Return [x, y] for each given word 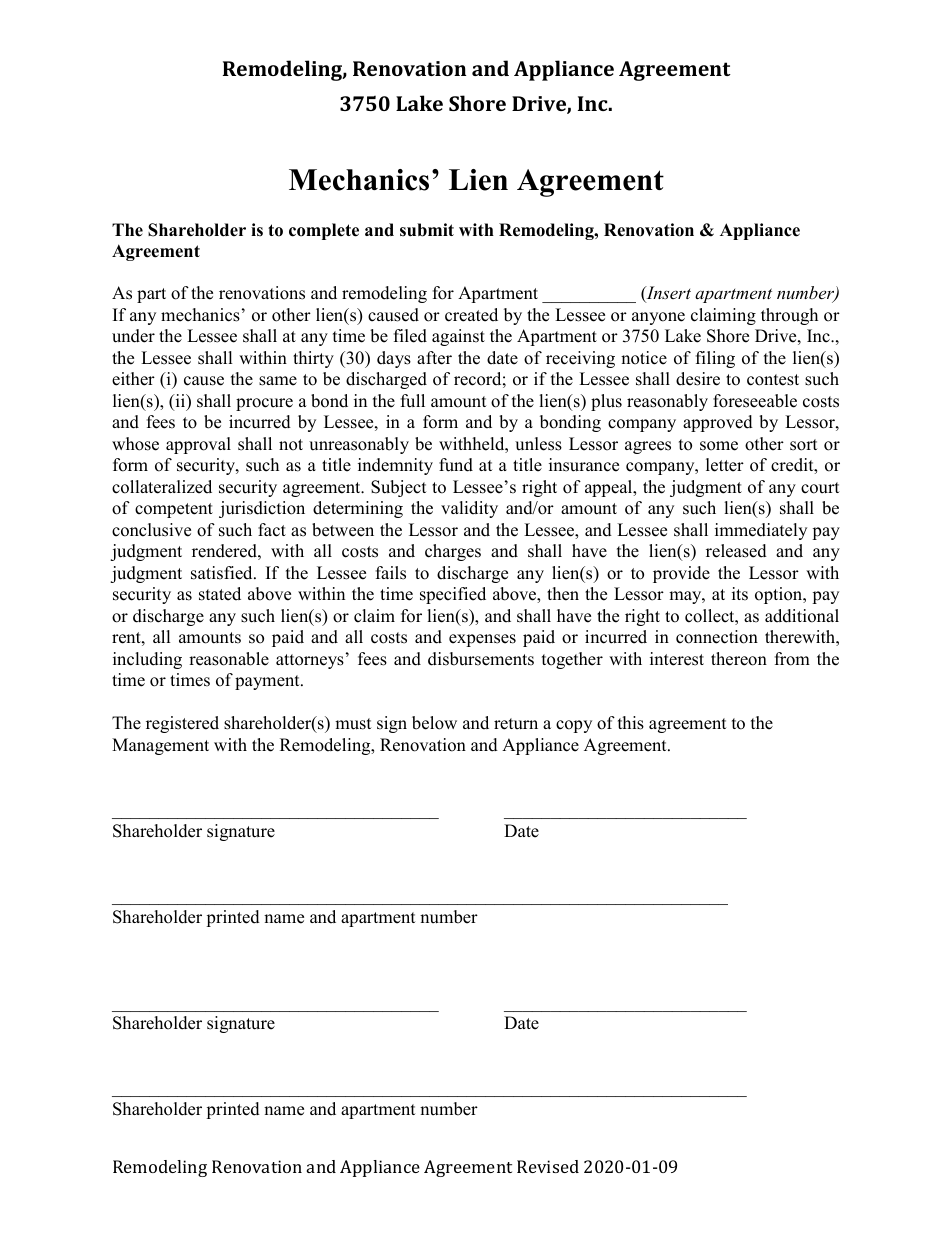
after [434, 358]
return [516, 724]
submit [427, 230]
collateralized [162, 487]
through [789, 316]
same [278, 381]
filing [715, 359]
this [631, 723]
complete [324, 231]
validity [469, 509]
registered [182, 724]
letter [725, 465]
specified [453, 595]
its [740, 594]
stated [220, 594]
